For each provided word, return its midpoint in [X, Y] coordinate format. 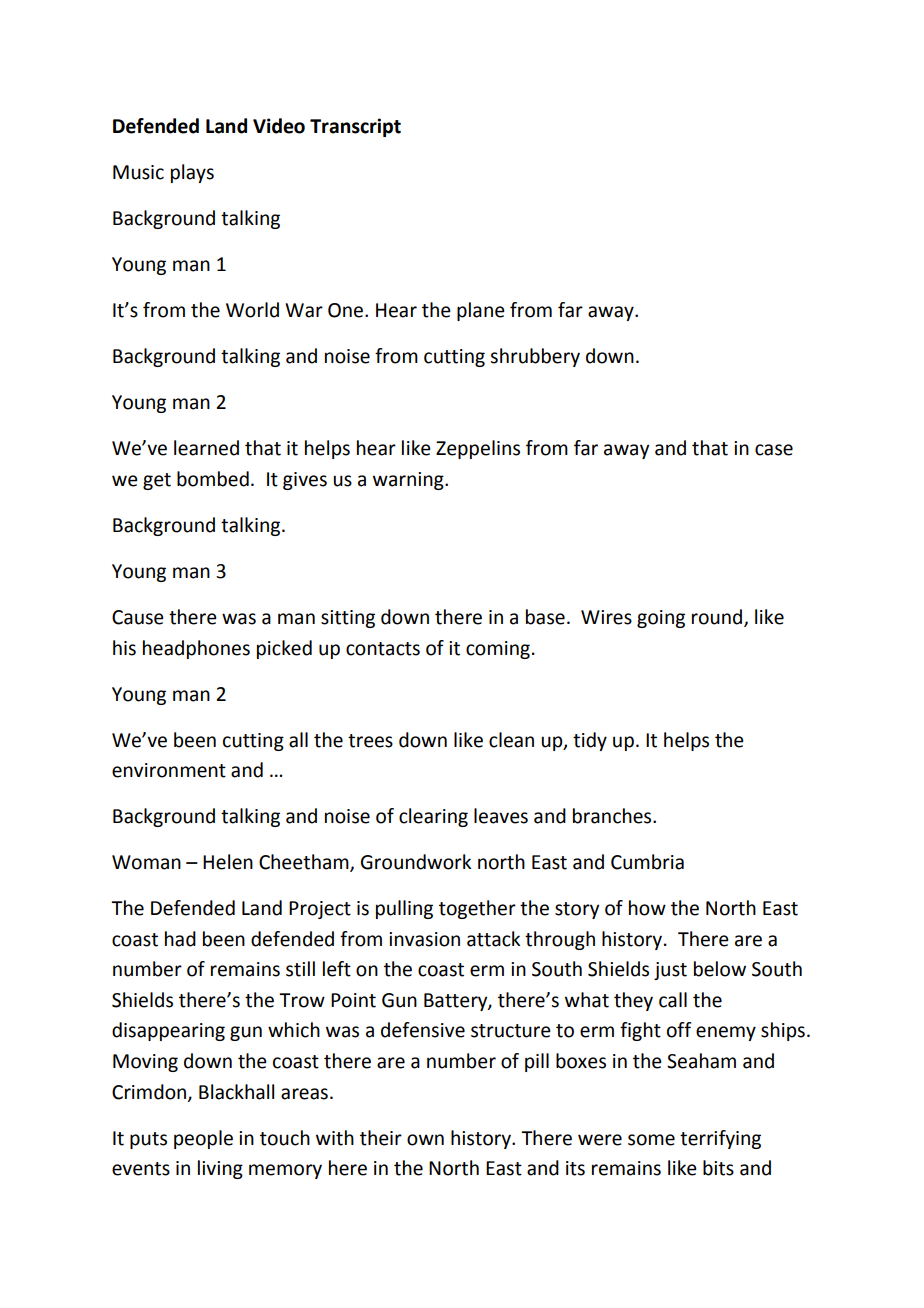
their [381, 1138]
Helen [228, 862]
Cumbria [647, 862]
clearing [433, 817]
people [203, 1139]
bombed [213, 479]
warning [409, 481]
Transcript [355, 127]
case [774, 450]
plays [192, 173]
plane [481, 311]
